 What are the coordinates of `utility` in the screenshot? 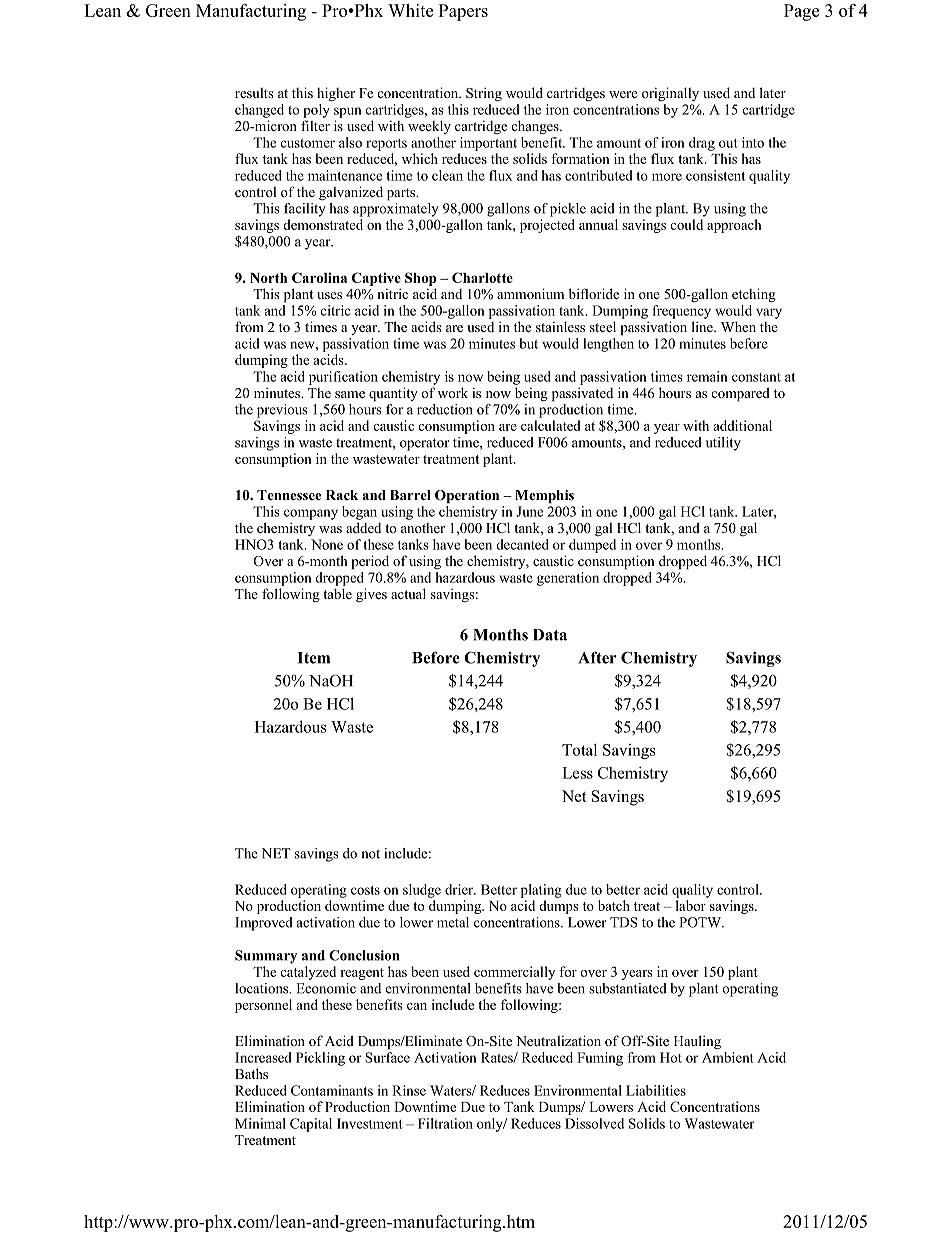 It's located at (723, 444).
